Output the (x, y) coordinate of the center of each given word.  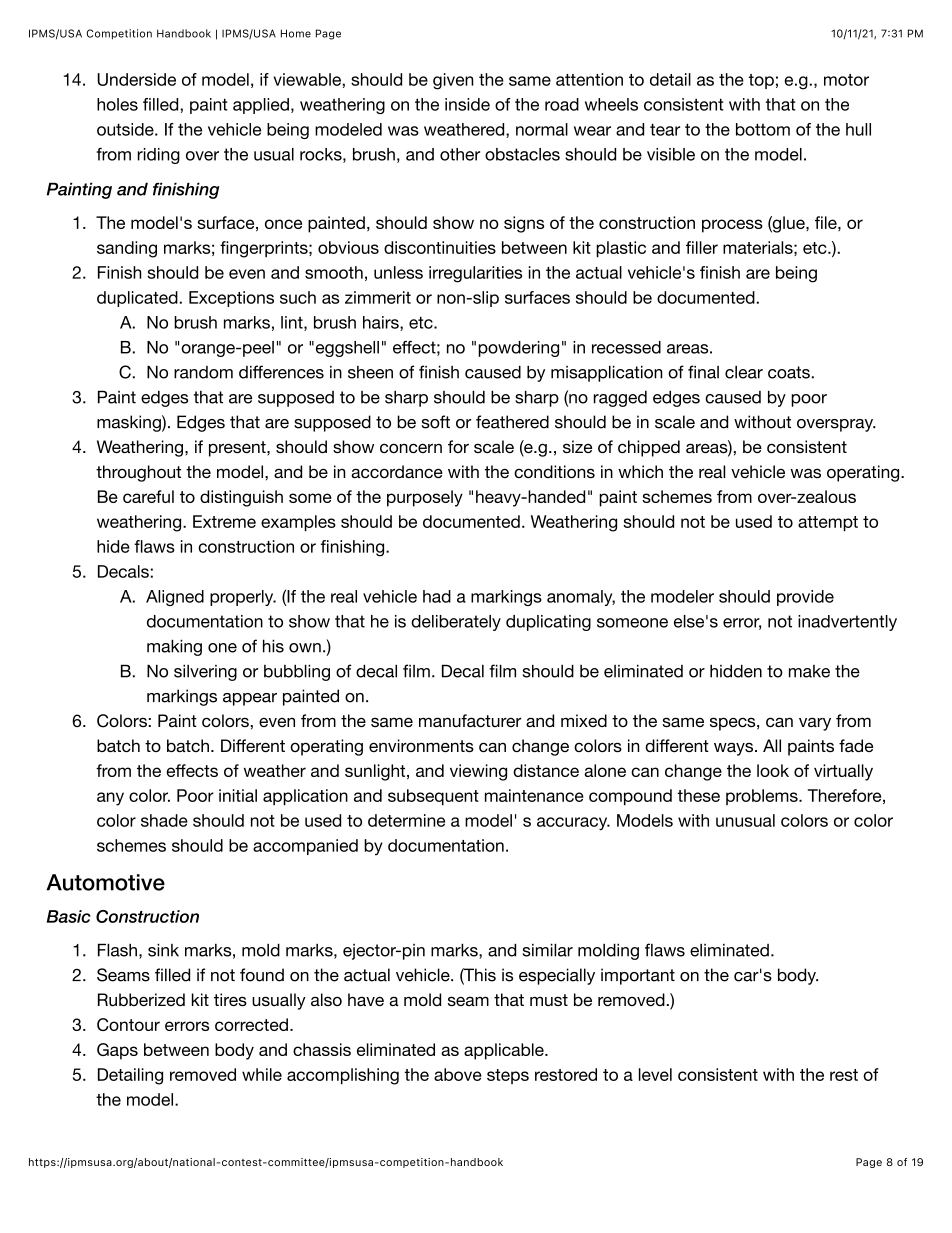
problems (763, 797)
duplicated (137, 299)
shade (164, 820)
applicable (505, 1051)
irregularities (475, 274)
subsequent (433, 797)
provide (805, 598)
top (761, 81)
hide (113, 546)
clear (744, 372)
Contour (128, 1024)
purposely (425, 498)
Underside (136, 79)
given (453, 81)
